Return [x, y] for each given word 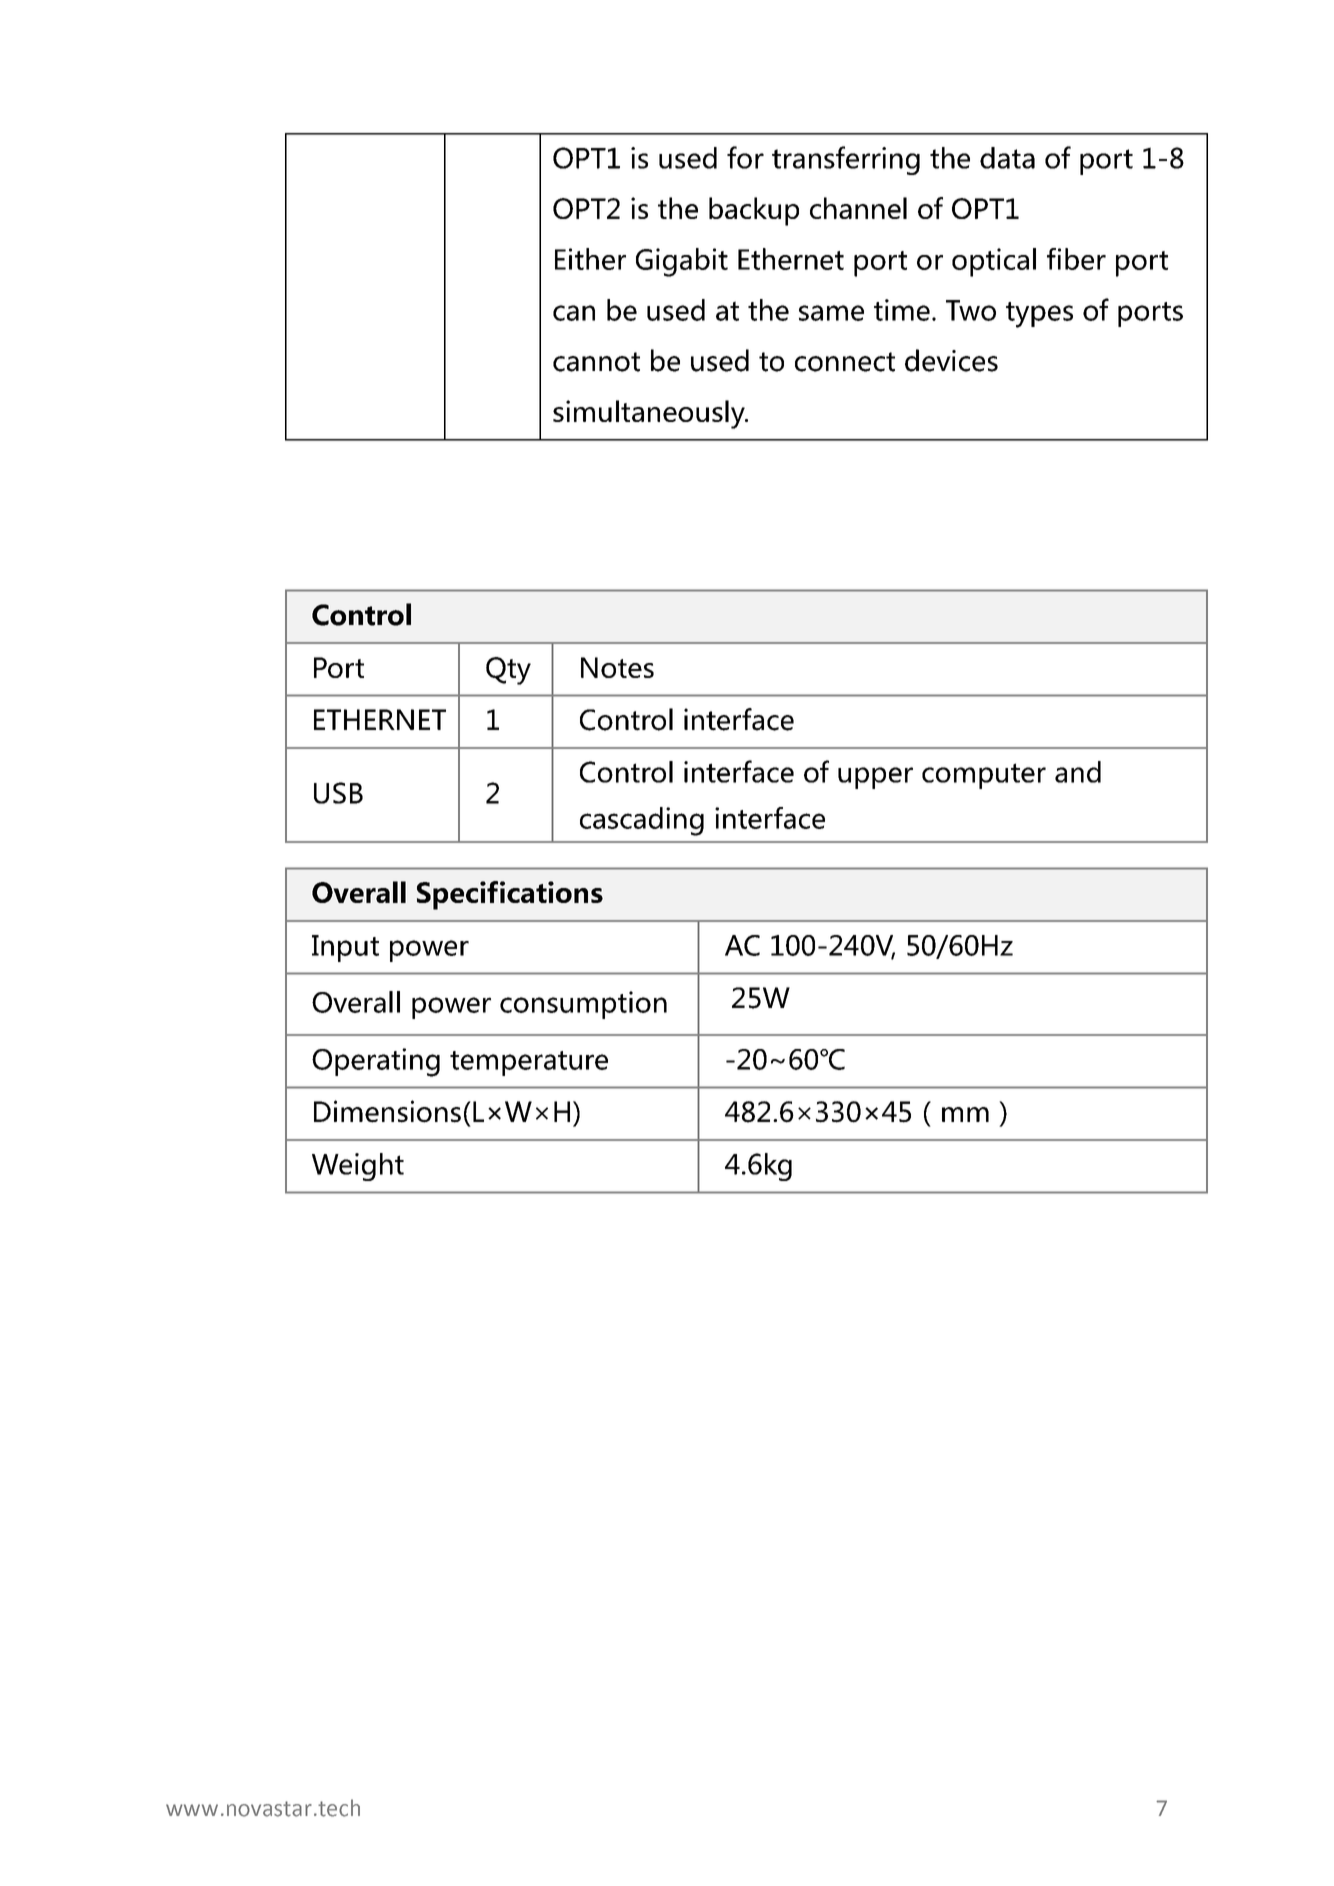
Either [590, 259]
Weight [358, 1167]
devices [951, 360]
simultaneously [650, 414]
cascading [642, 821]
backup [754, 211]
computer [984, 776]
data [1007, 158]
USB [338, 793]
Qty [508, 671]
